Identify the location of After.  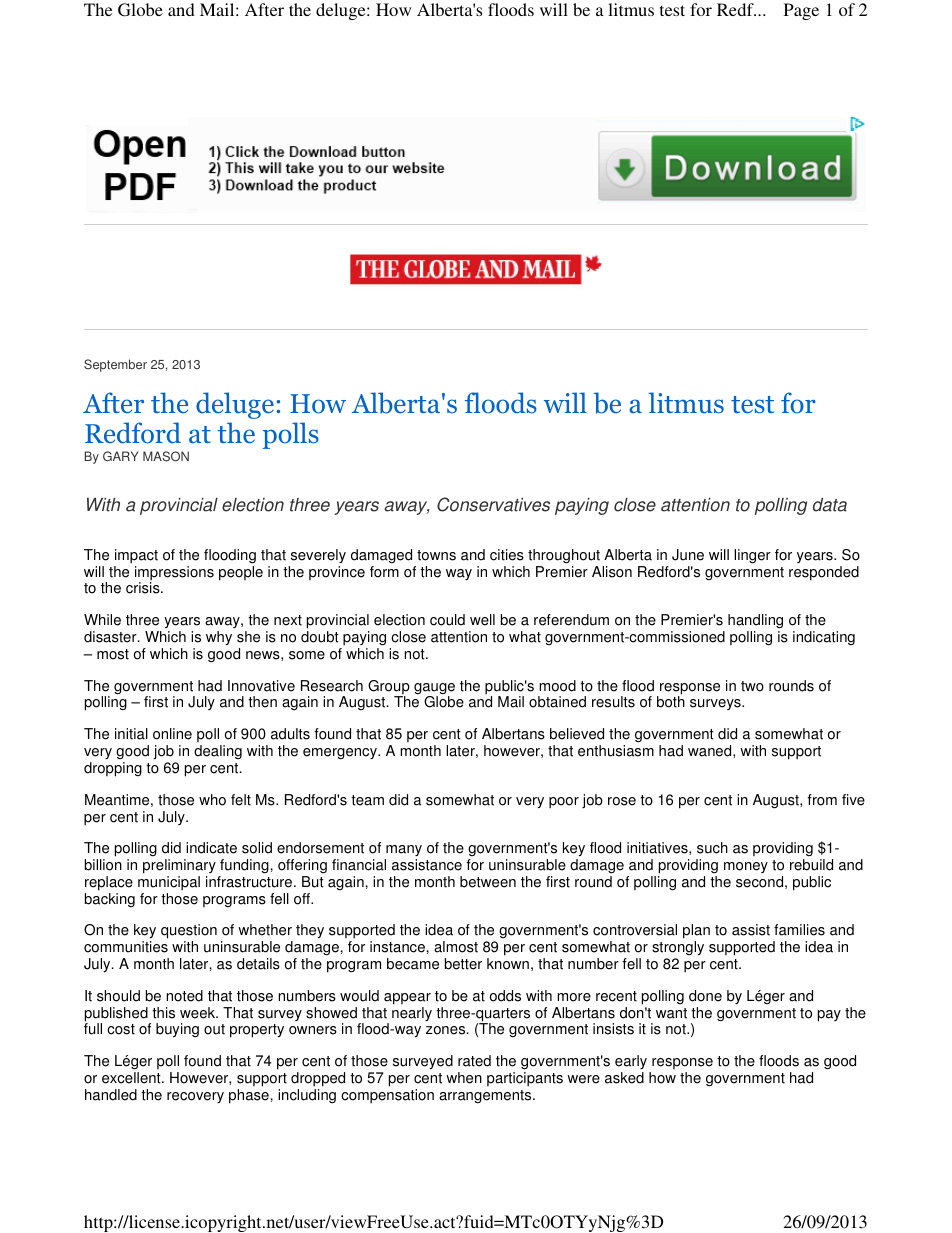
(264, 9).
